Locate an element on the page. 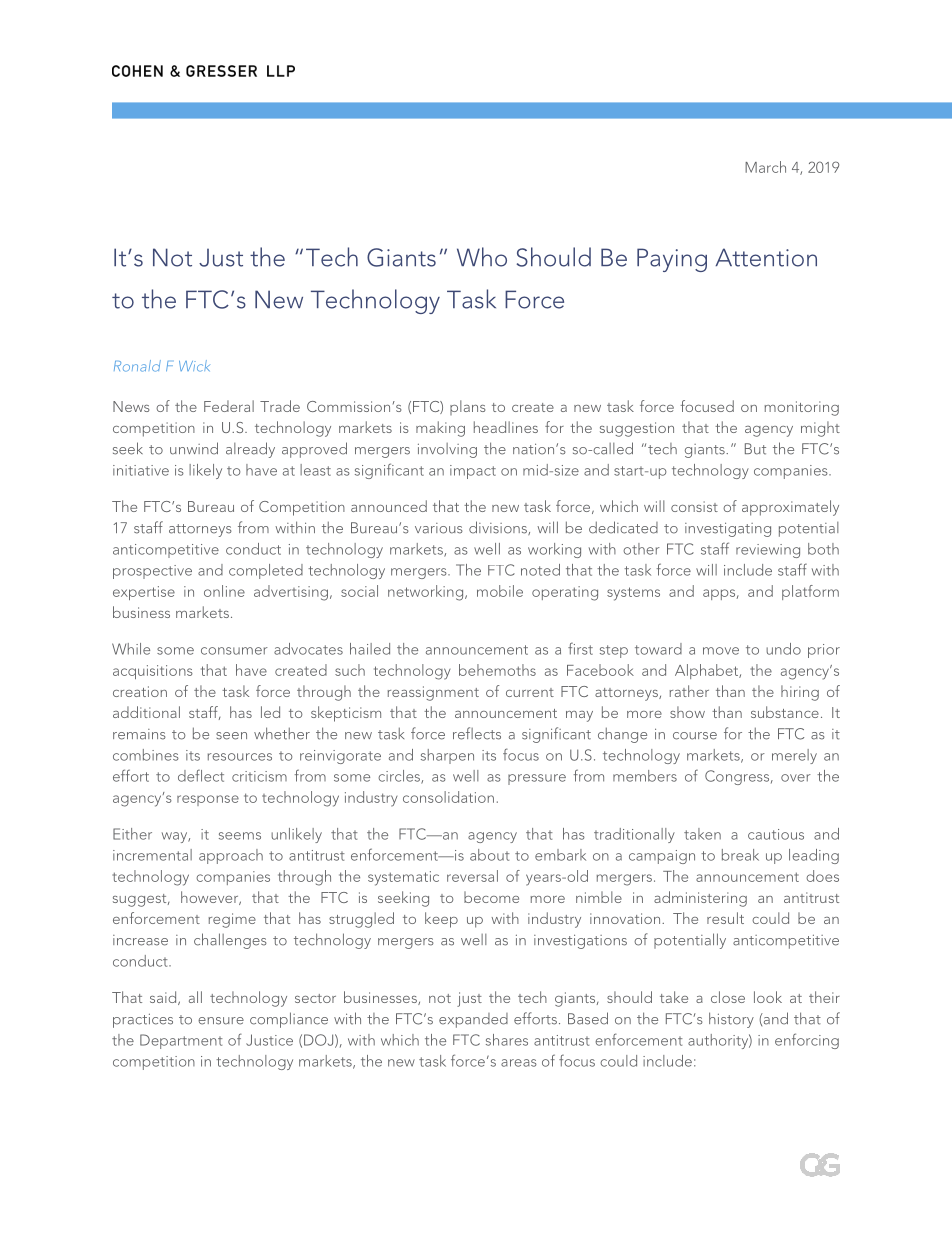 The height and width of the page is (1233, 952). expanded is located at coordinates (473, 1020).
